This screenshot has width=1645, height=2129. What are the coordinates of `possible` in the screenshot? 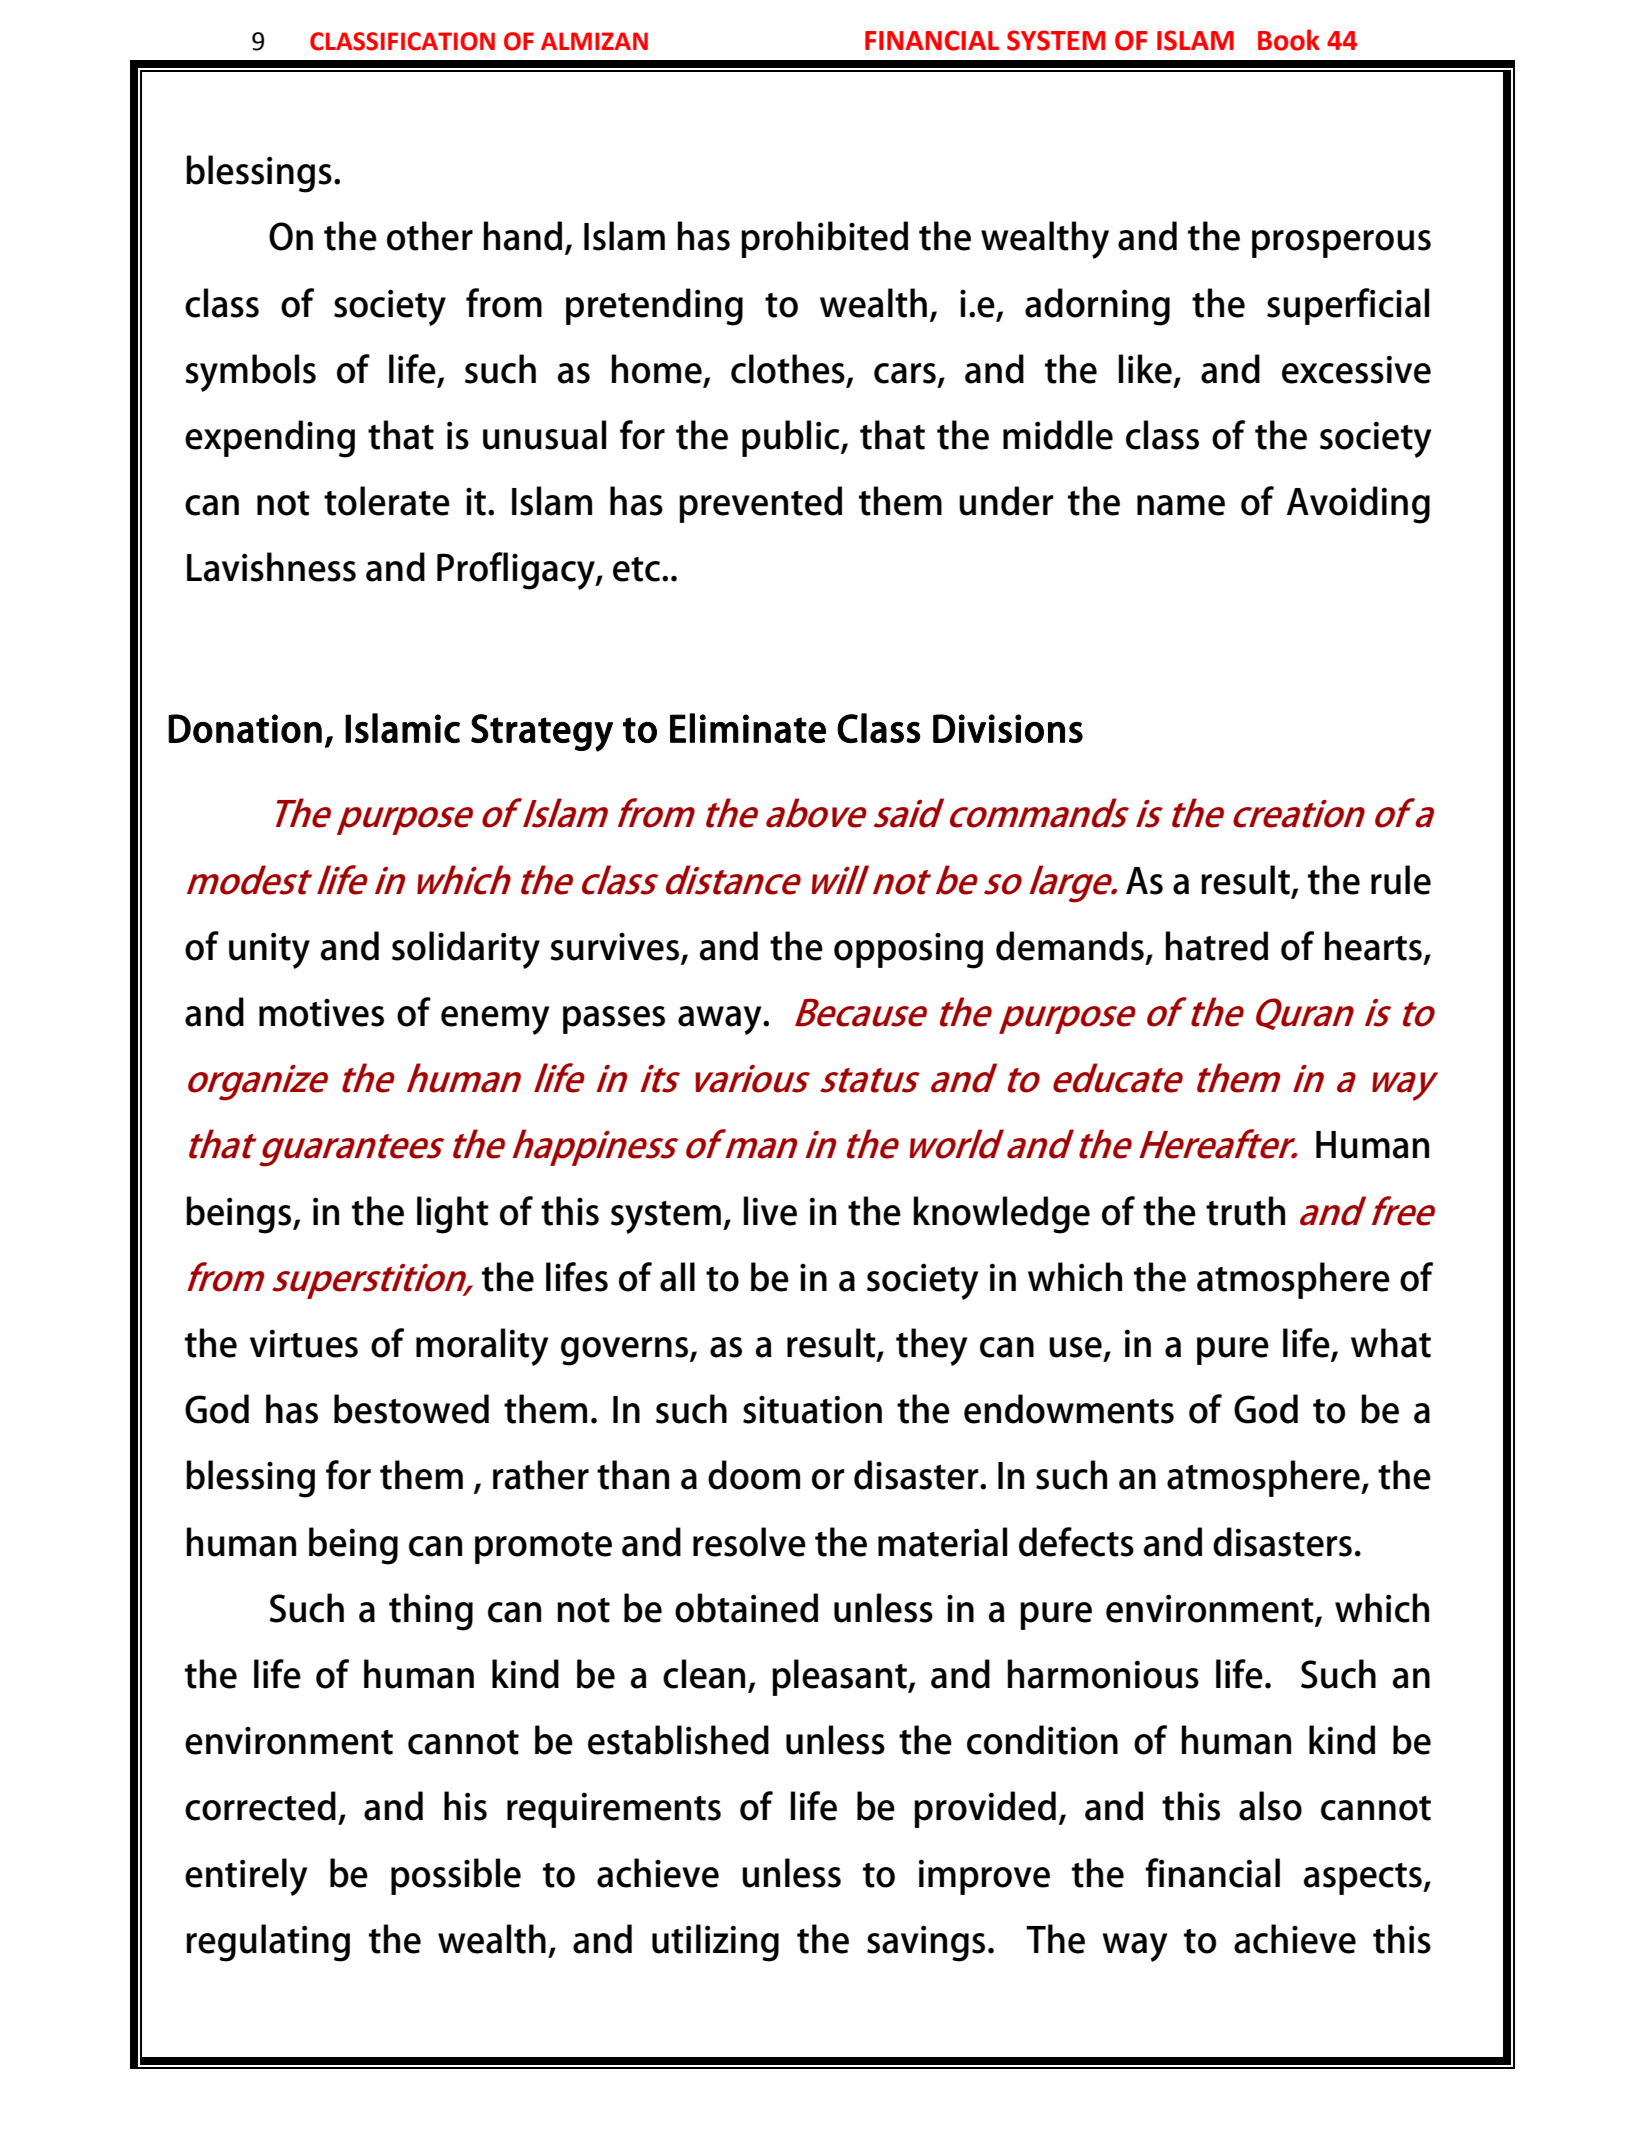 It's located at (456, 1876).
